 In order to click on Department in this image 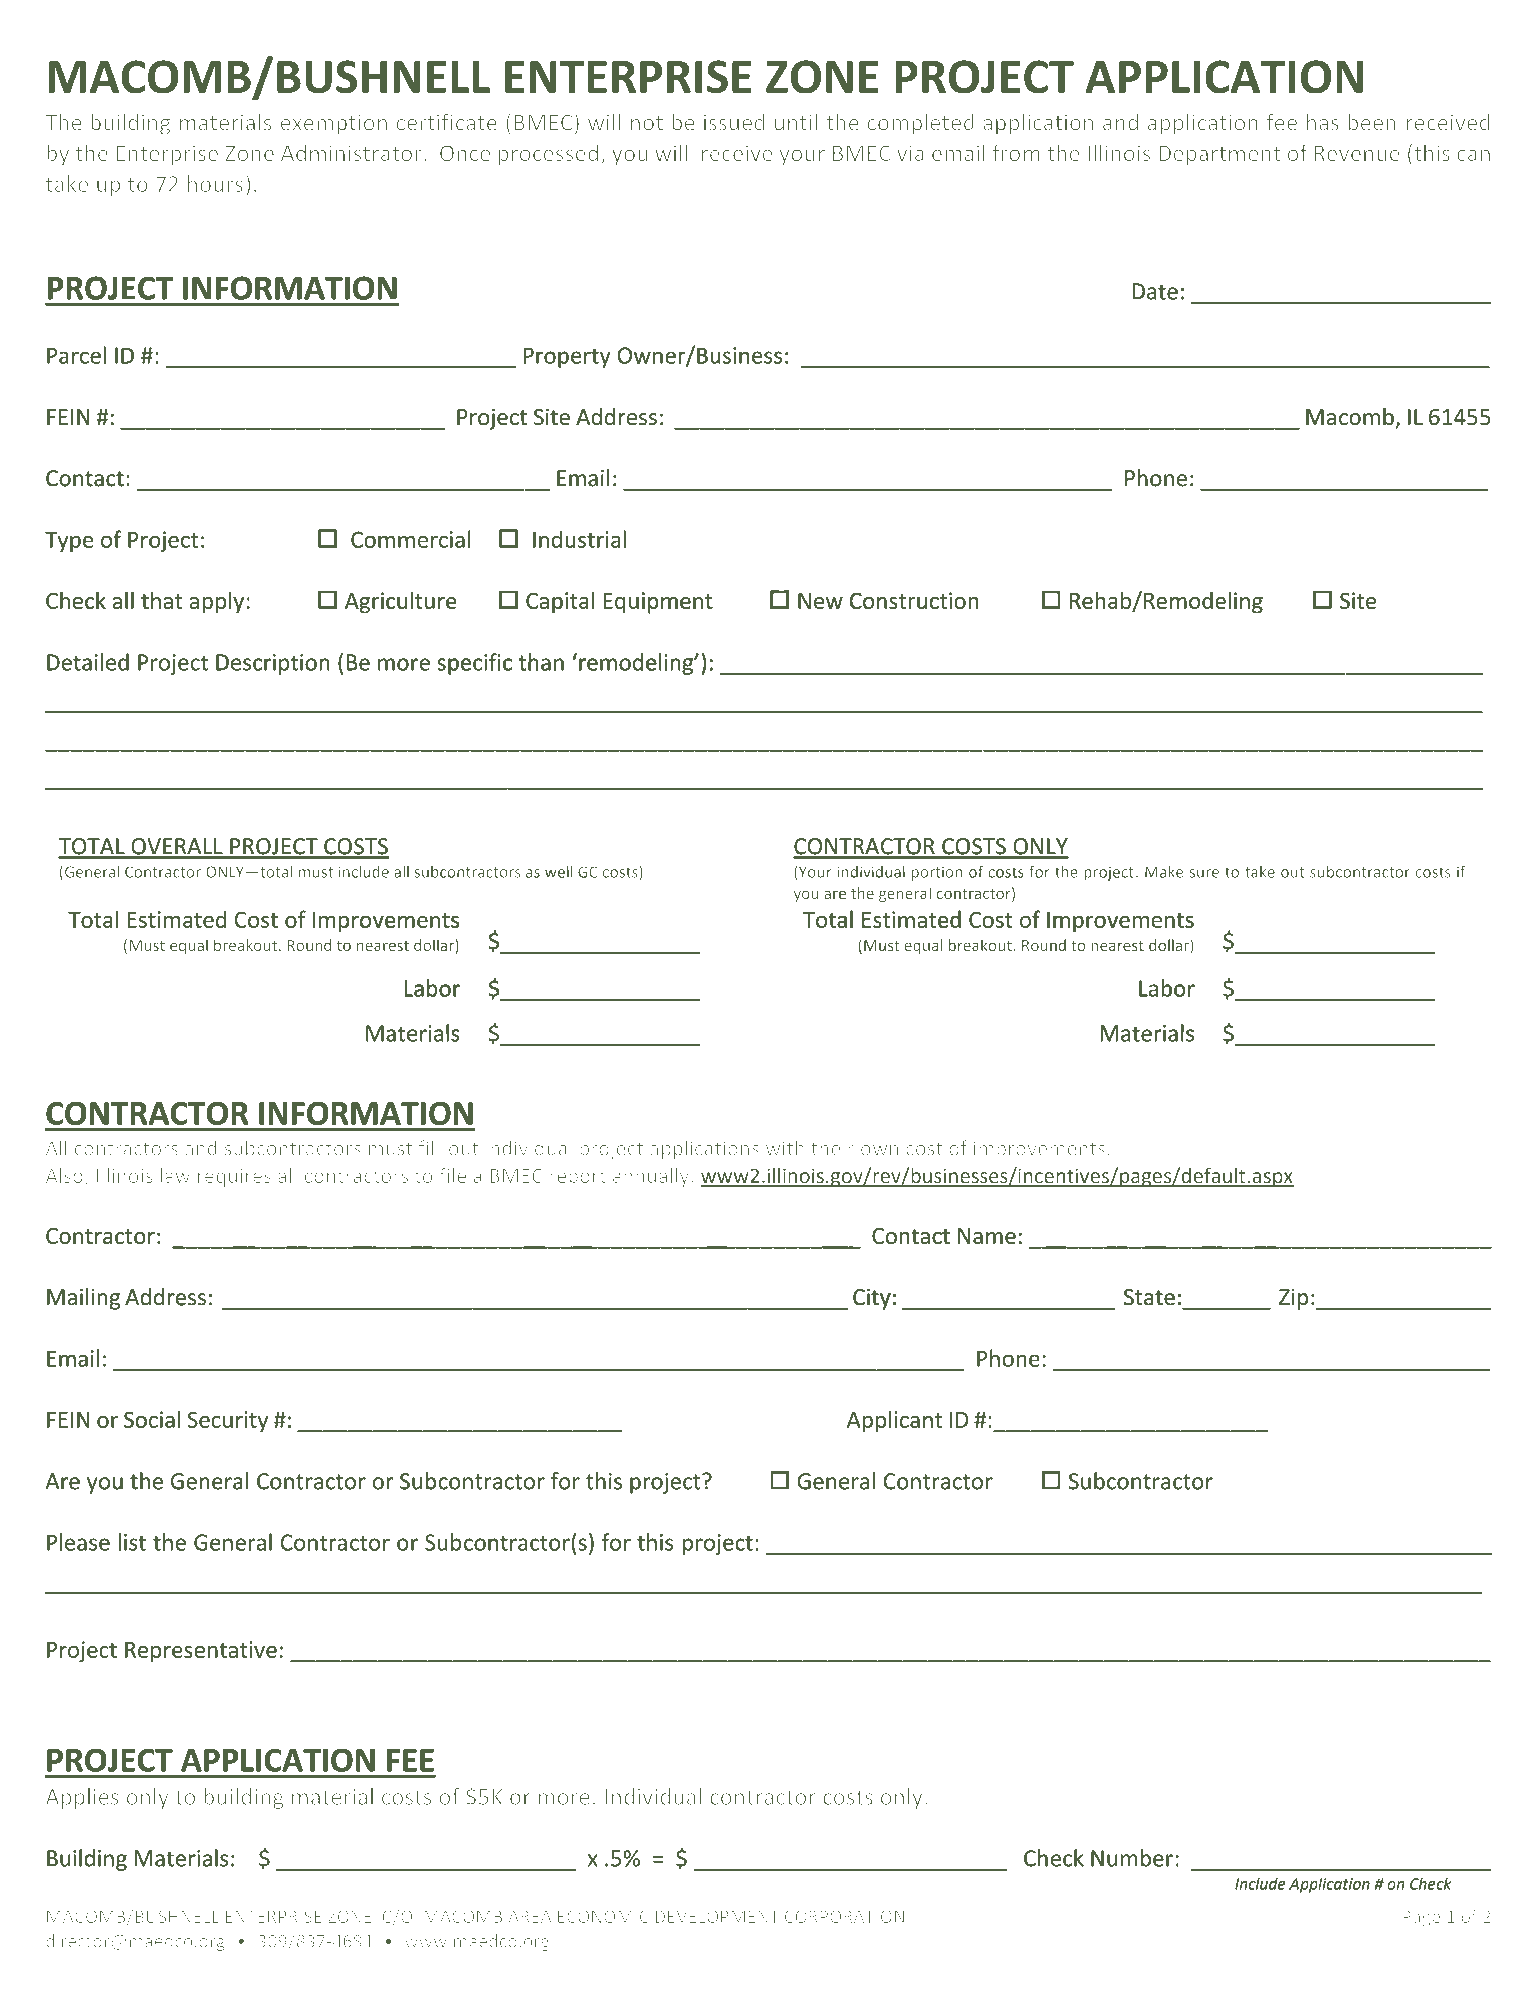, I will do `click(1219, 155)`.
